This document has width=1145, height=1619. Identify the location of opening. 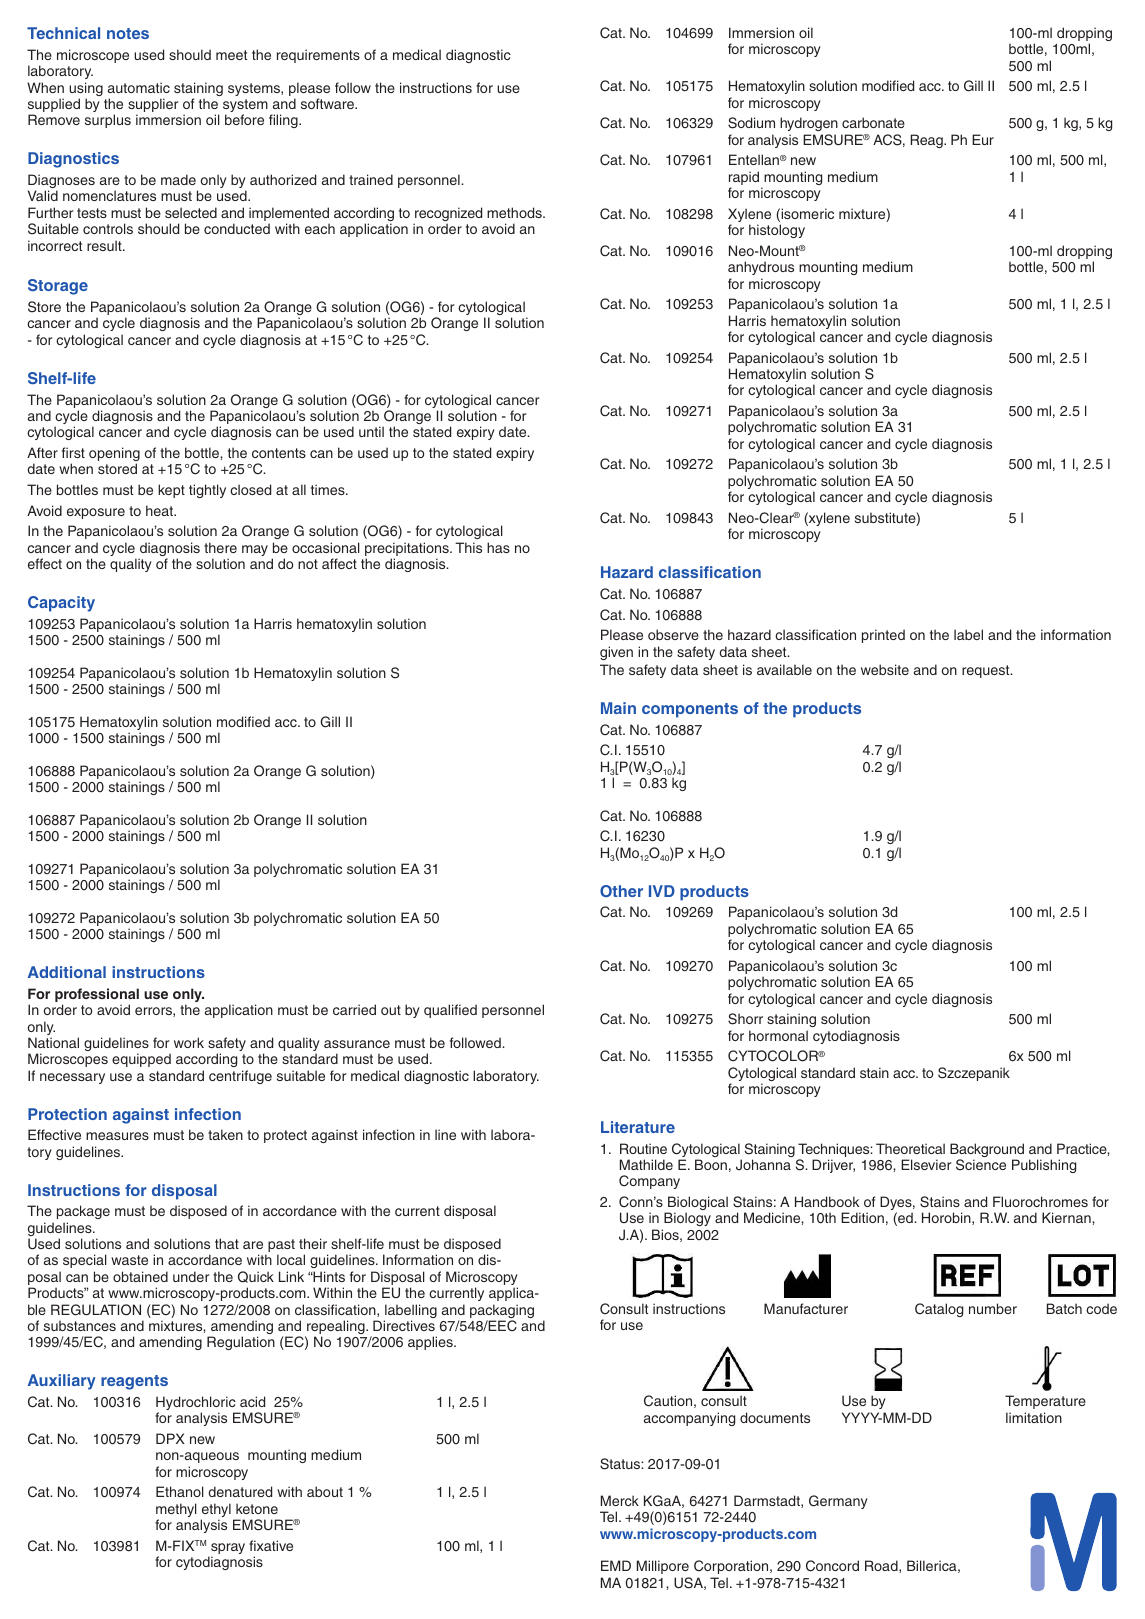
(114, 455).
